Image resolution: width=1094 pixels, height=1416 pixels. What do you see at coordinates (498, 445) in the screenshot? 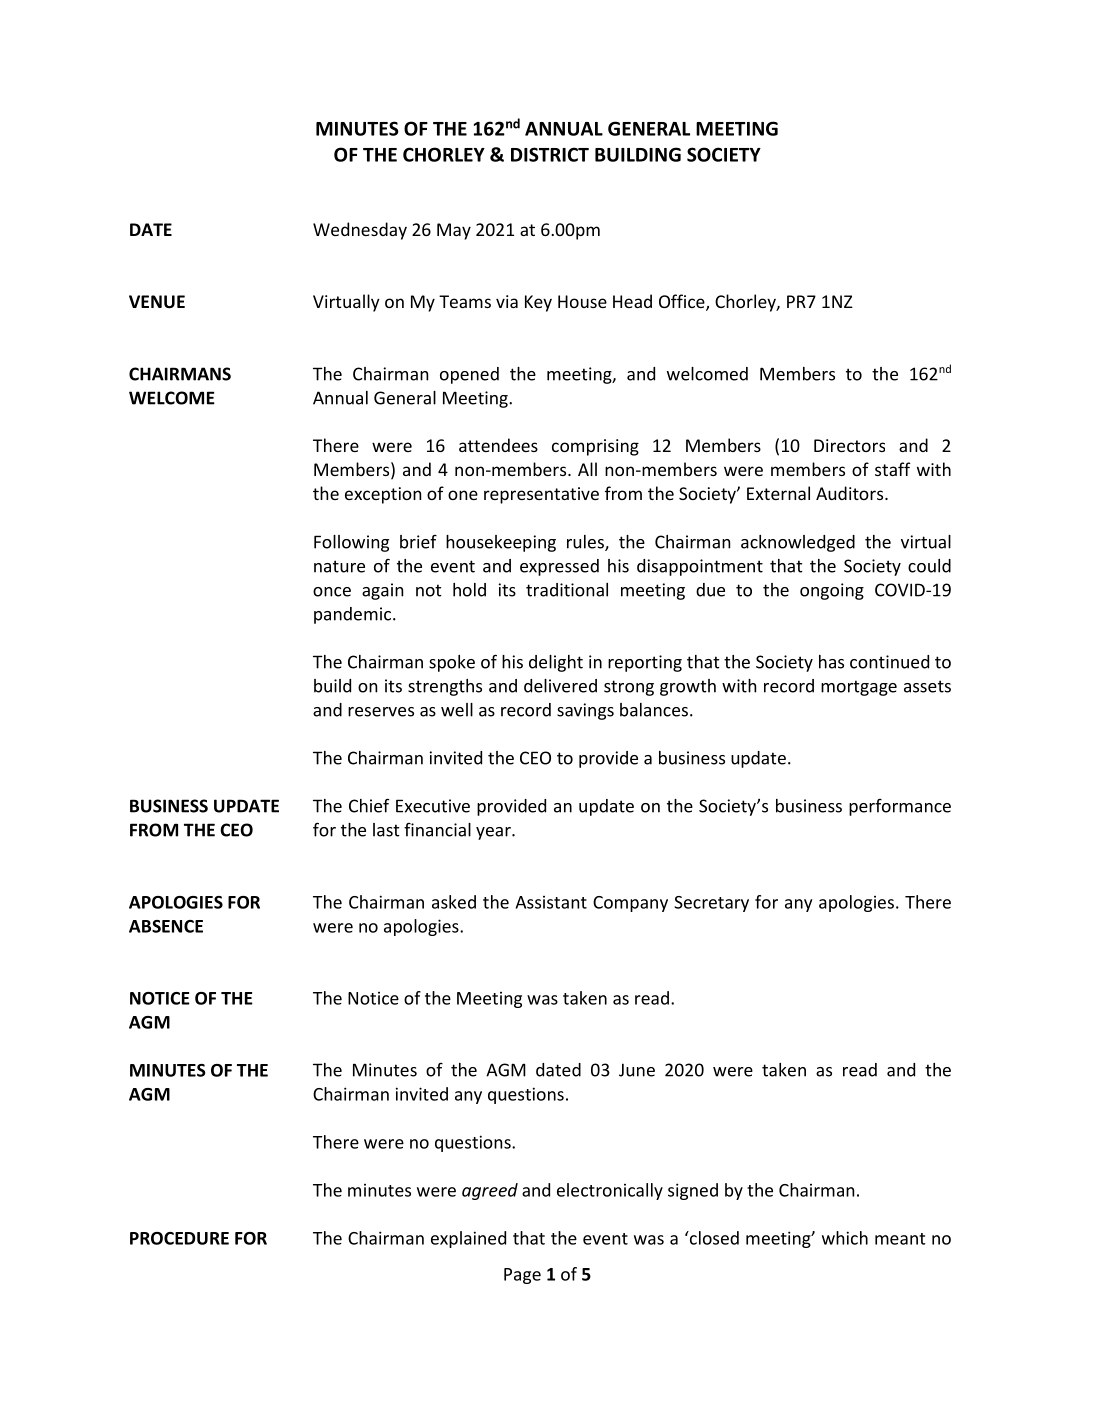
I see `attendees` at bounding box center [498, 445].
